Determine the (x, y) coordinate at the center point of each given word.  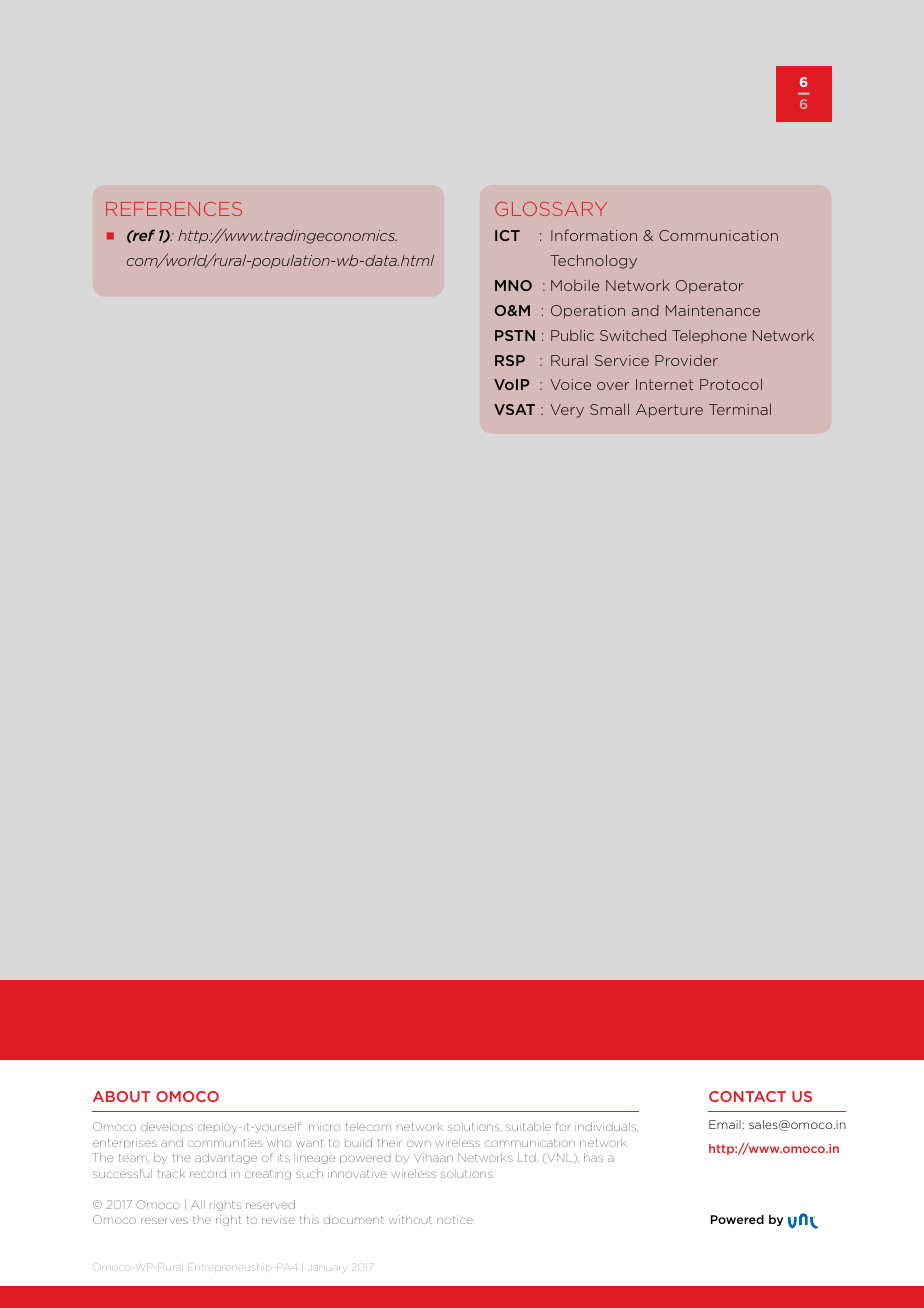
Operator (710, 287)
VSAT (514, 409)
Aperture (669, 411)
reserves (164, 1220)
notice (455, 1219)
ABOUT (121, 1096)
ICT (507, 235)
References (174, 209)
